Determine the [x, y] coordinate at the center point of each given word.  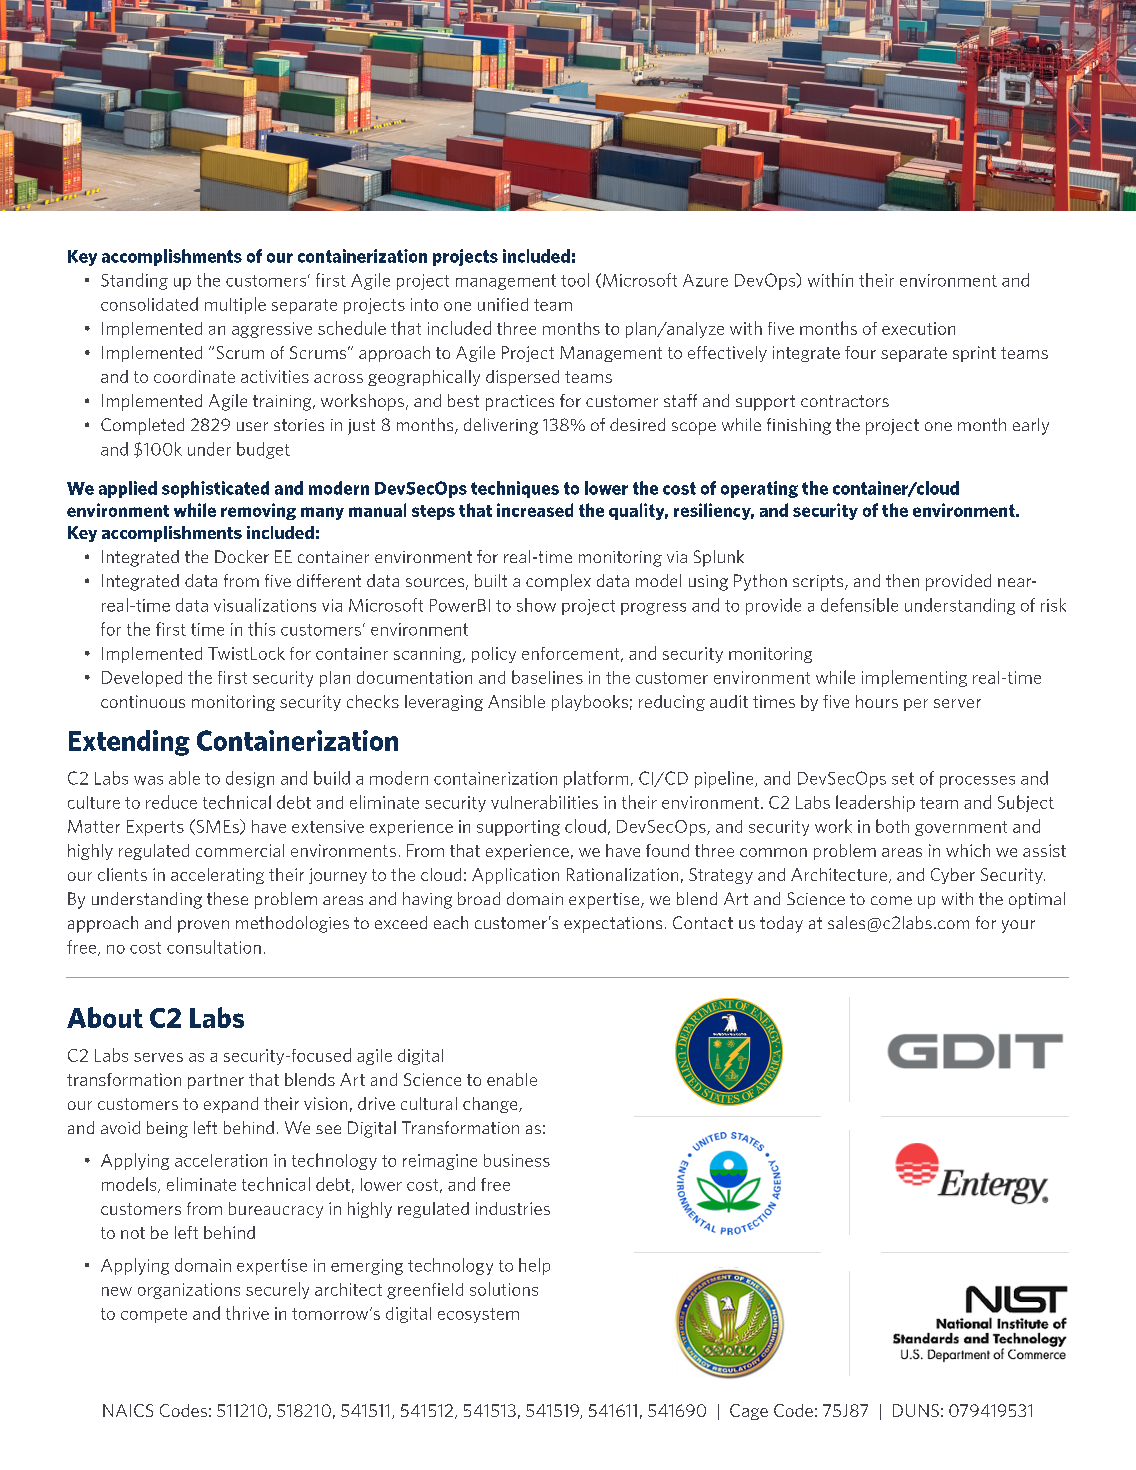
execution [918, 328]
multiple [235, 305]
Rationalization [622, 874]
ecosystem [478, 1315]
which [968, 850]
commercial [240, 850]
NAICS [128, 1410]
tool [575, 280]
